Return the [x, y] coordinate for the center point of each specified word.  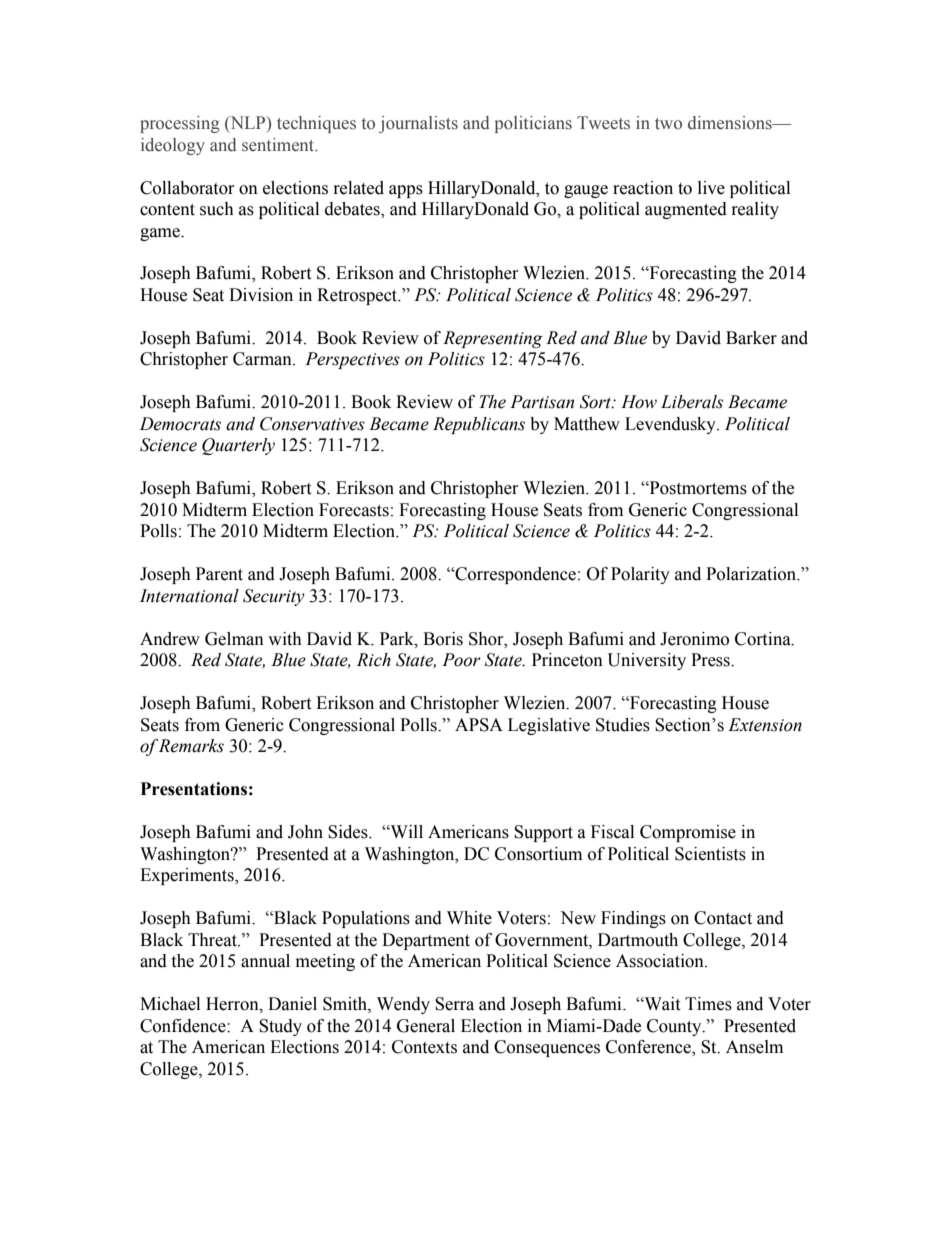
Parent [219, 574]
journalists [418, 124]
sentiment [279, 145]
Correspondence [514, 575]
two [668, 124]
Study [280, 1027]
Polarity [640, 575]
